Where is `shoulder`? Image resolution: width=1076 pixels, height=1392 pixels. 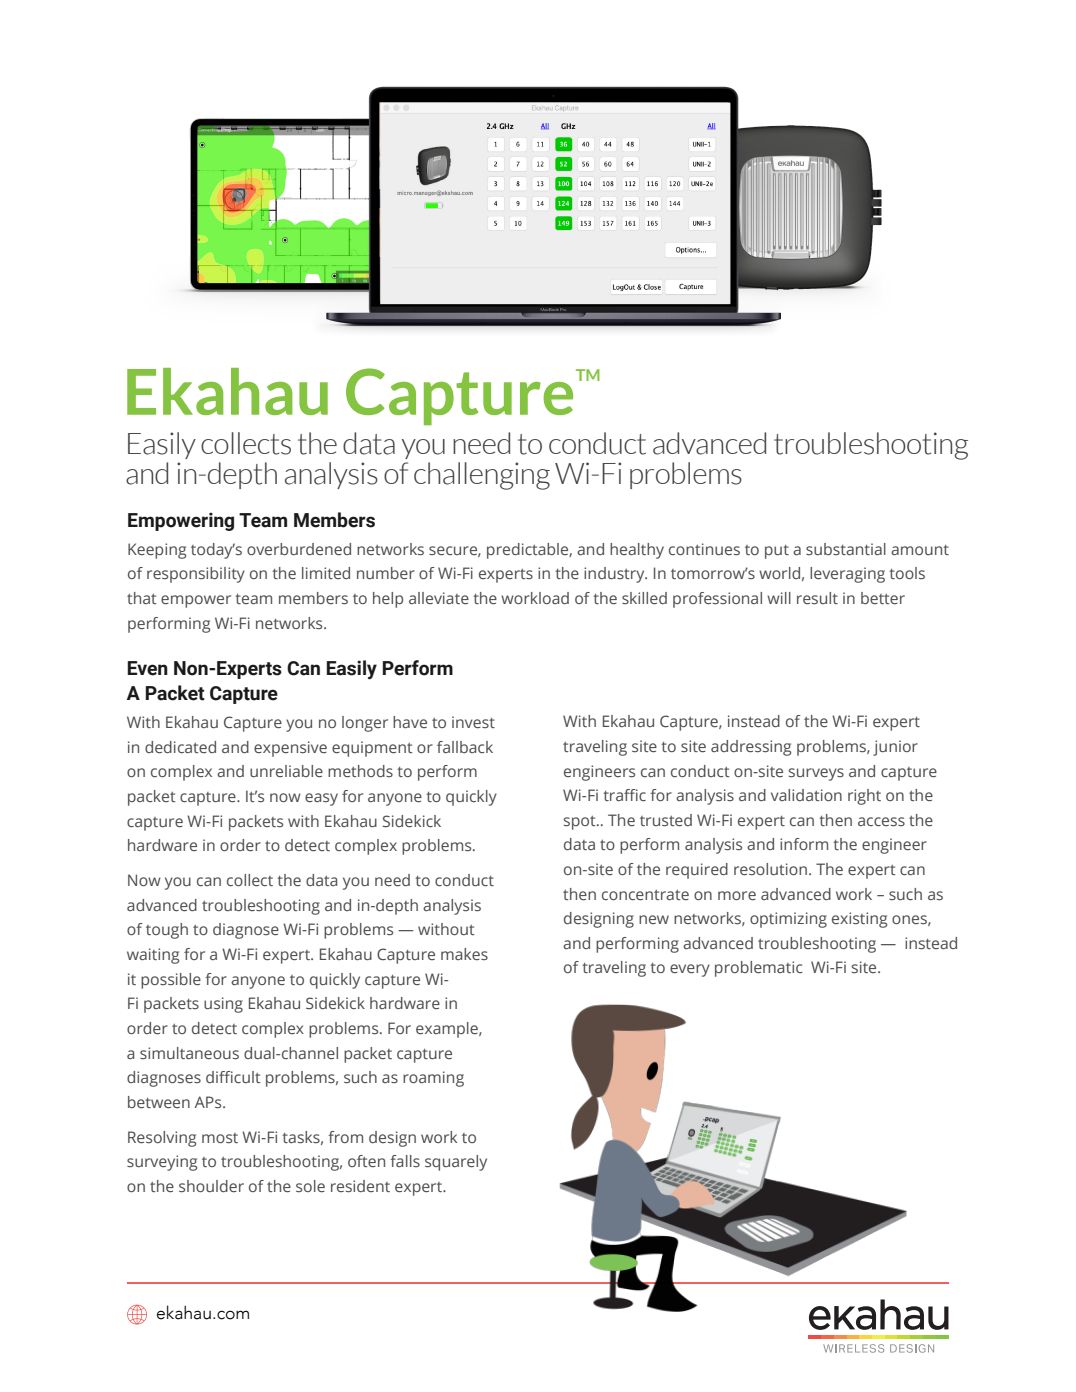
shoulder is located at coordinates (211, 1186).
